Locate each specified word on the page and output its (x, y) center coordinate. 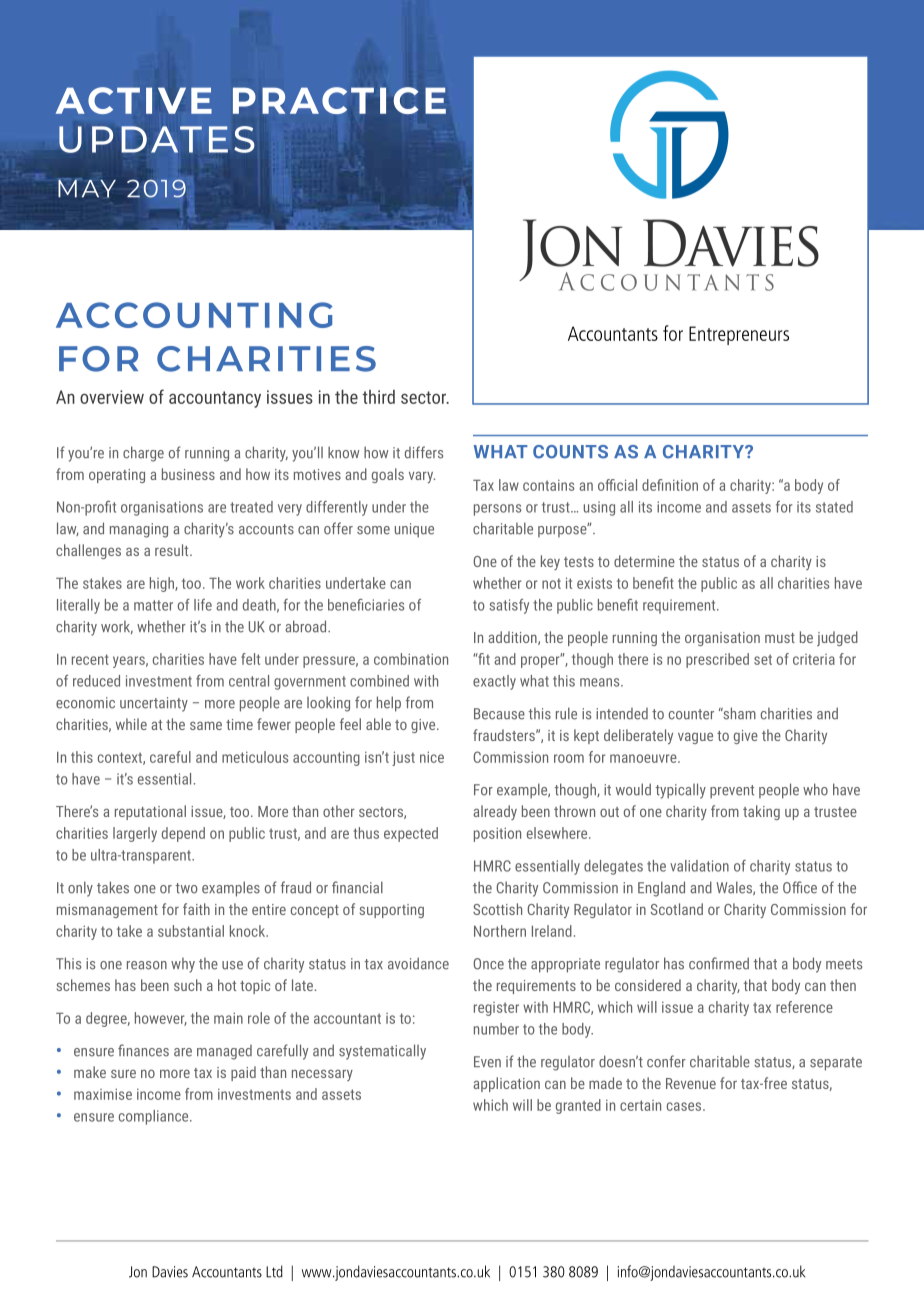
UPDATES (157, 139)
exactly (494, 682)
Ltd (274, 1271)
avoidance (418, 963)
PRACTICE (339, 100)
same (206, 725)
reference (804, 1007)
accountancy (215, 399)
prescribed (717, 660)
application (506, 1084)
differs (424, 452)
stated (834, 507)
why (183, 965)
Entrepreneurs (739, 335)
